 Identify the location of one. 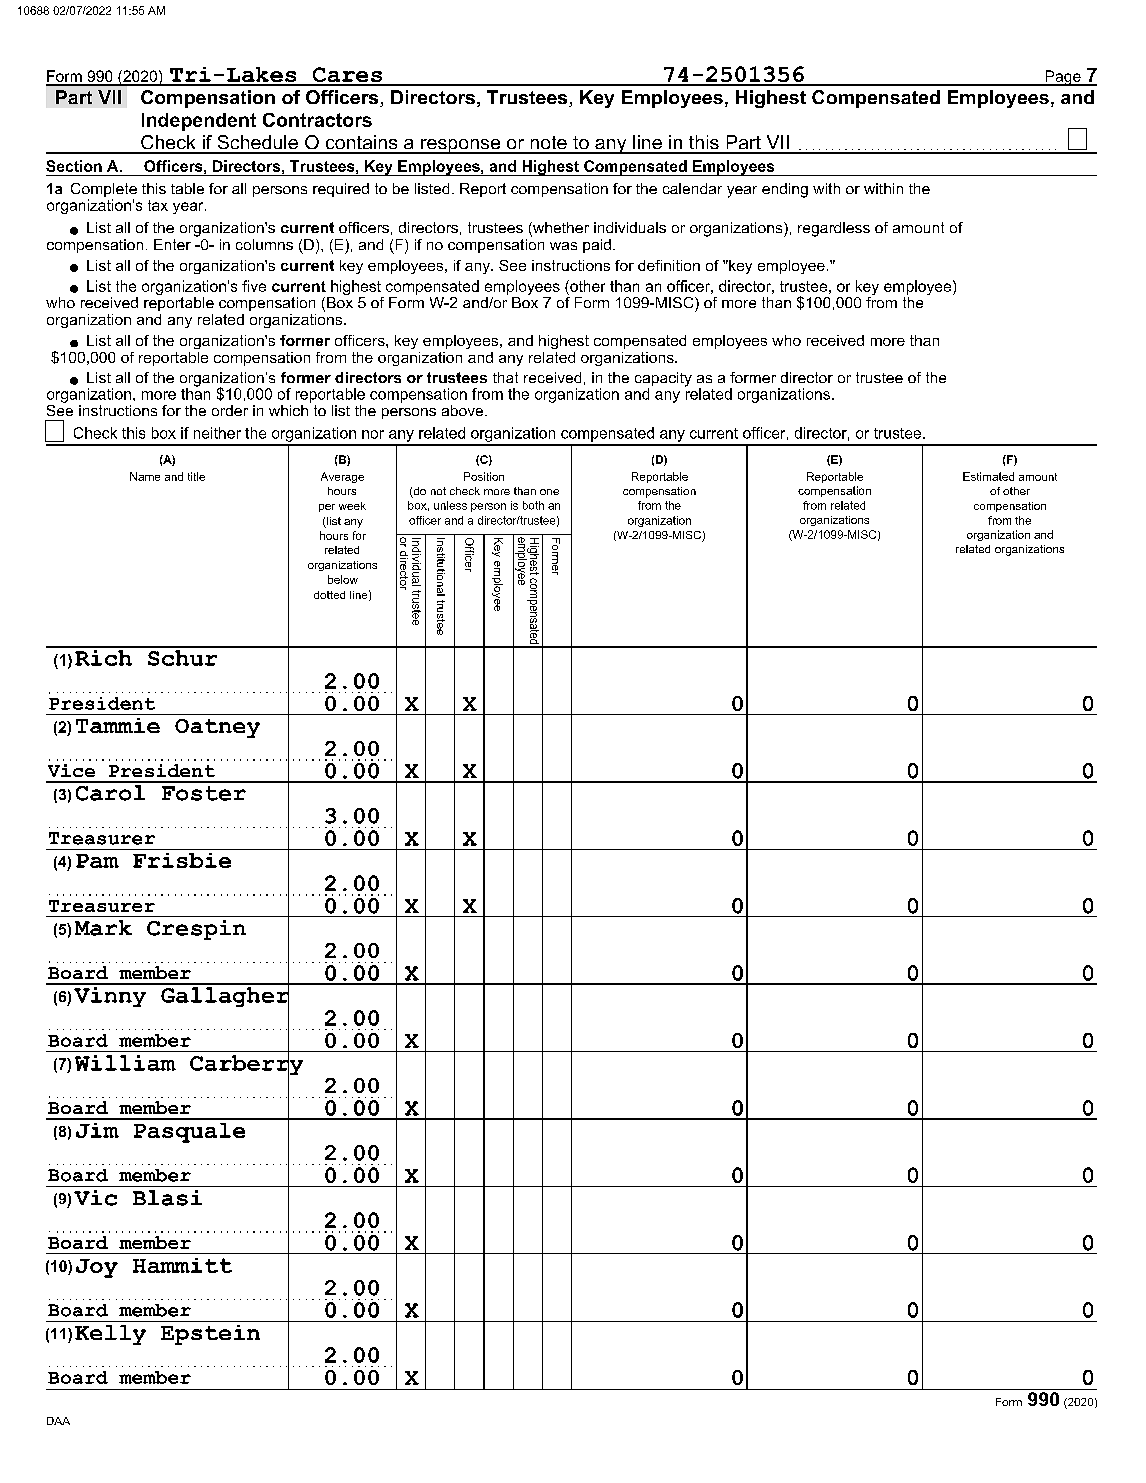
(549, 492).
